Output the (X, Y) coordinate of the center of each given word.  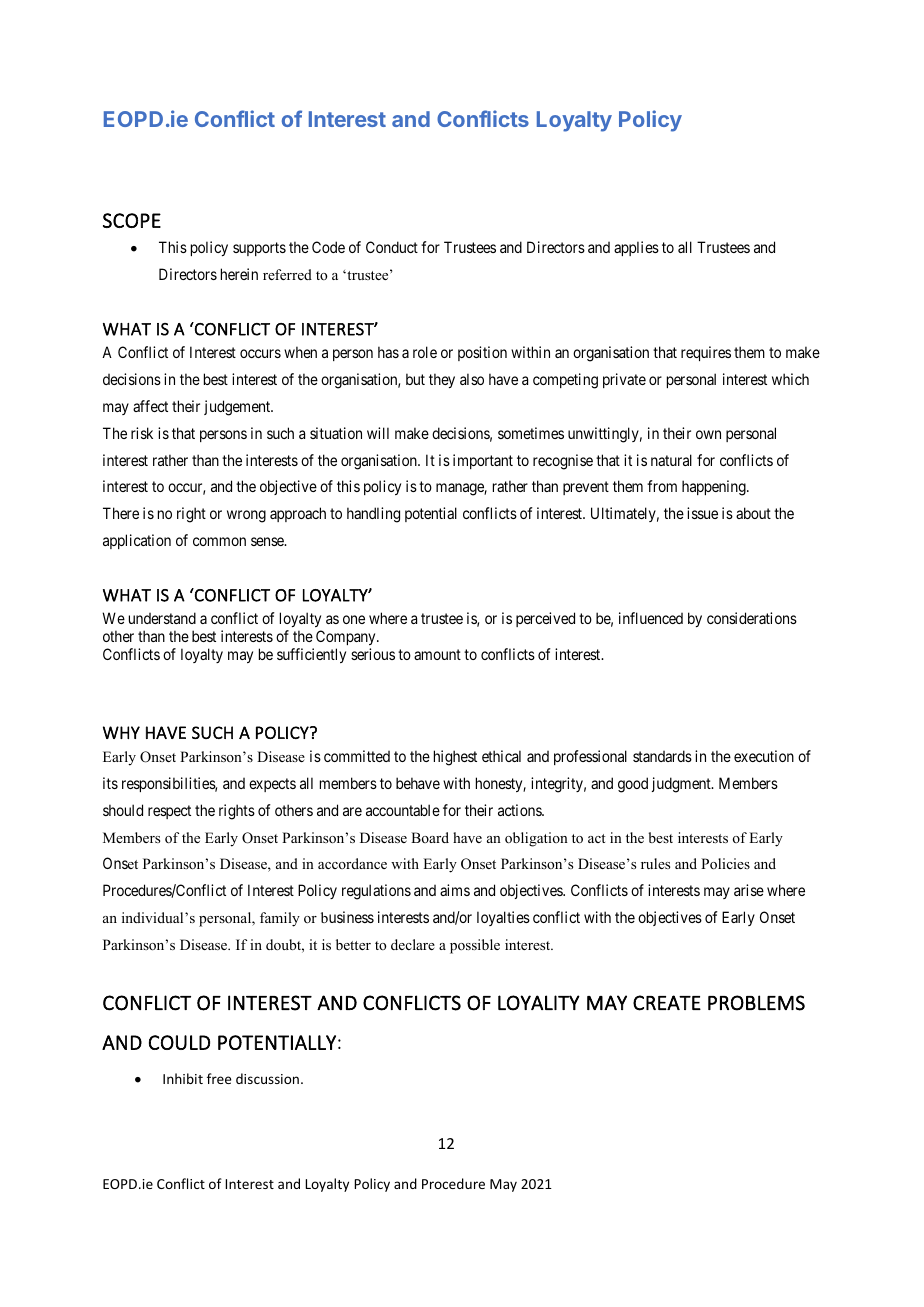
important (483, 461)
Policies (725, 863)
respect (169, 812)
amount (437, 654)
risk (142, 433)
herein (239, 274)
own (708, 434)
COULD (179, 1042)
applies (636, 248)
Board (430, 837)
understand (162, 618)
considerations (752, 618)
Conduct (392, 247)
